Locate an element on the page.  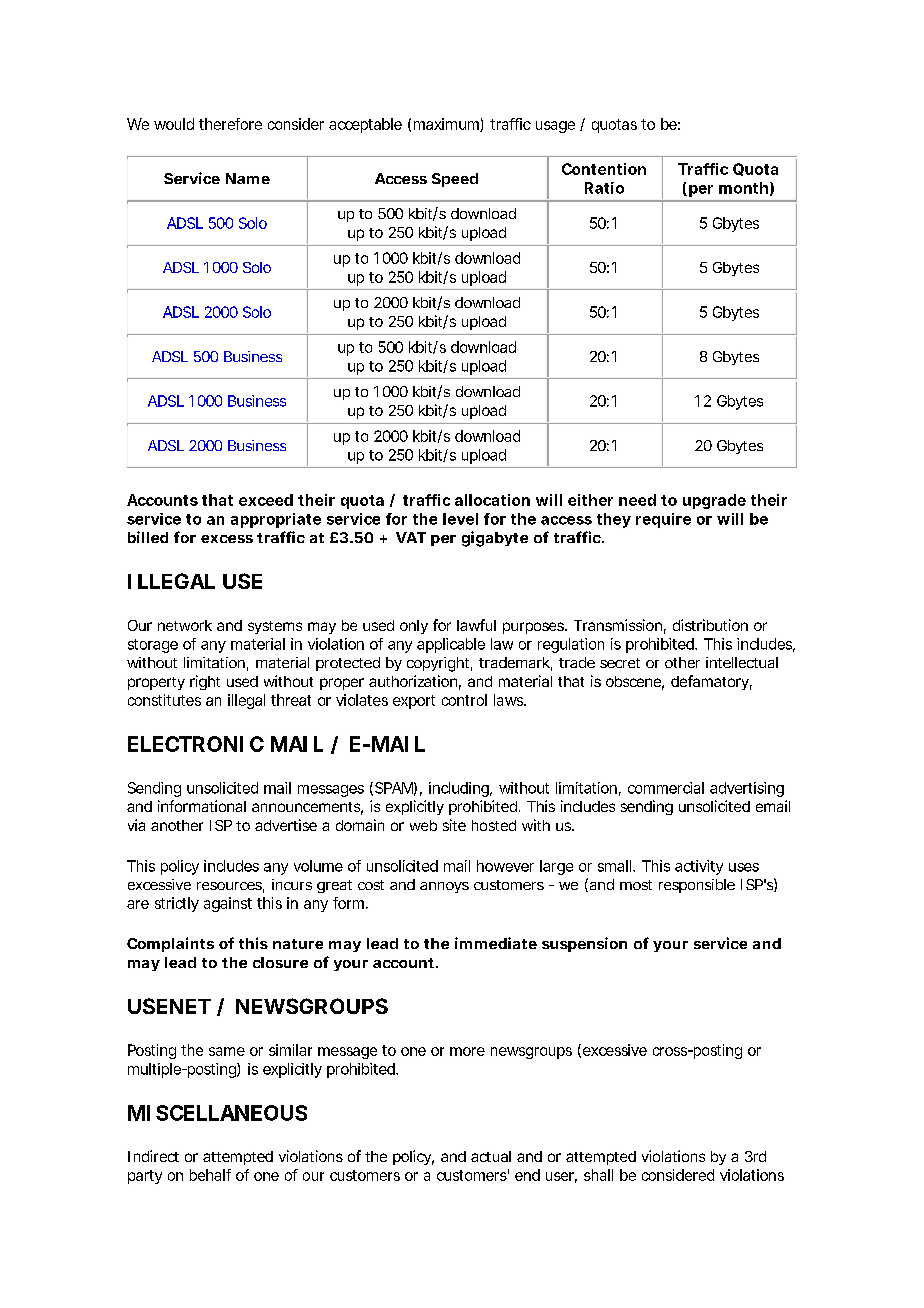
need is located at coordinates (637, 500).
